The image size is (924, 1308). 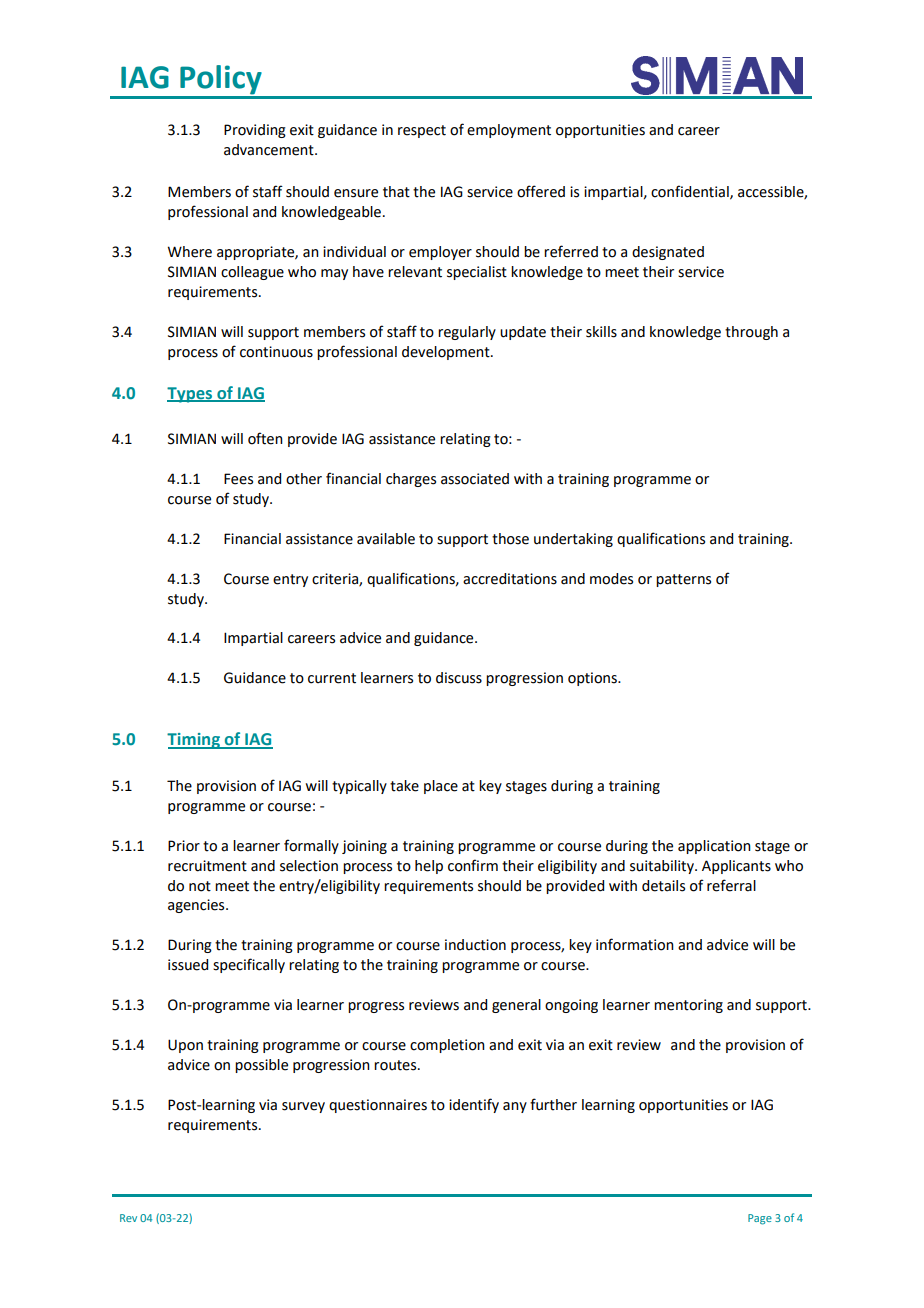 What do you see at coordinates (760, 1219) in the screenshot?
I see `Page` at bounding box center [760, 1219].
